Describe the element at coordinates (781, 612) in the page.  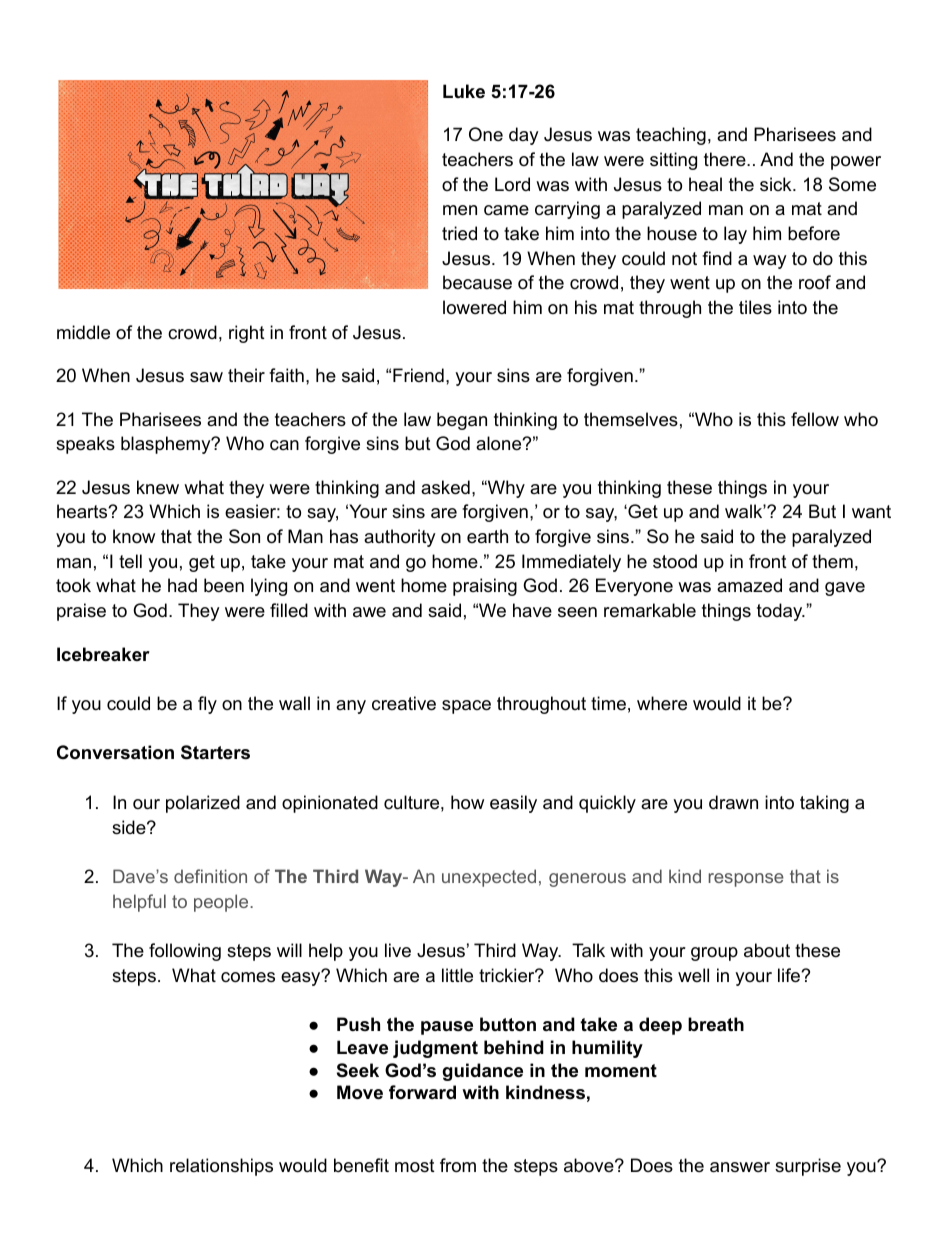
I see `today` at that location.
